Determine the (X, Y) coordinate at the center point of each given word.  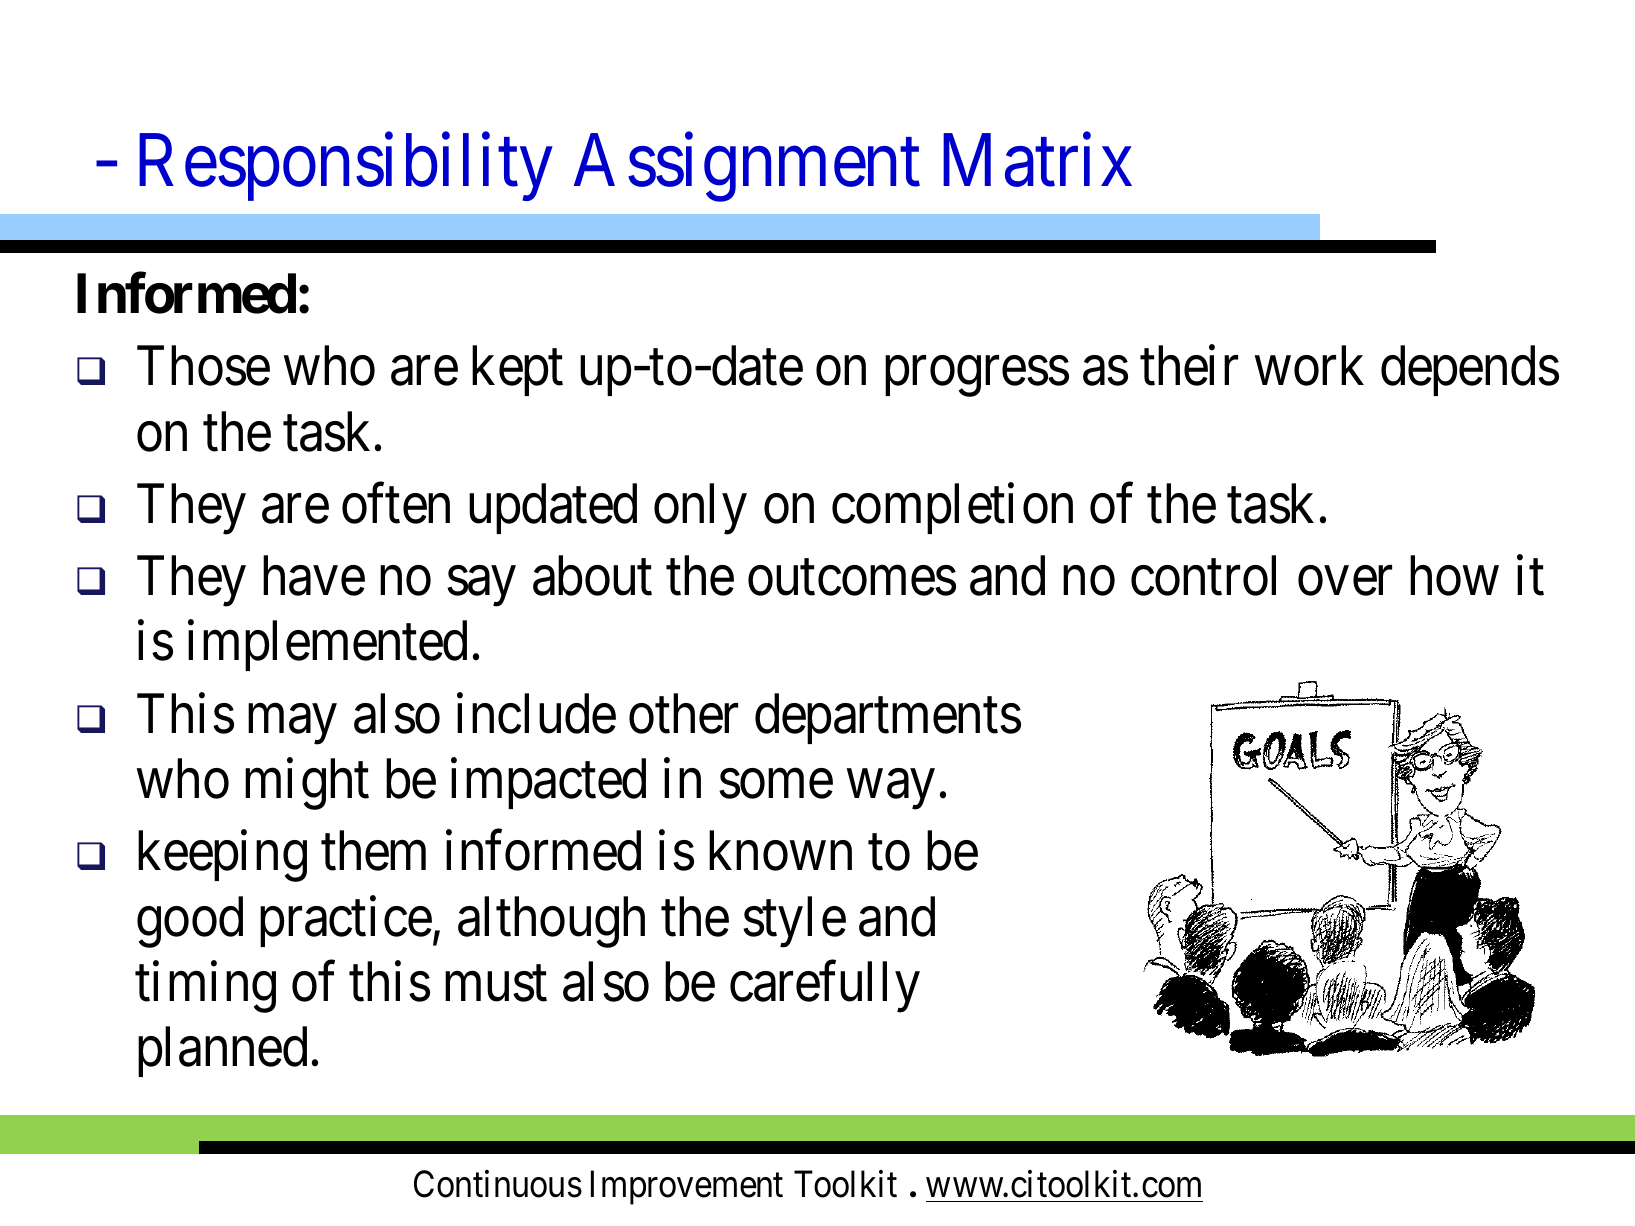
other (683, 713)
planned (222, 1052)
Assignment (747, 168)
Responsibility (346, 167)
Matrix (1037, 160)
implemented (327, 646)
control (1203, 576)
